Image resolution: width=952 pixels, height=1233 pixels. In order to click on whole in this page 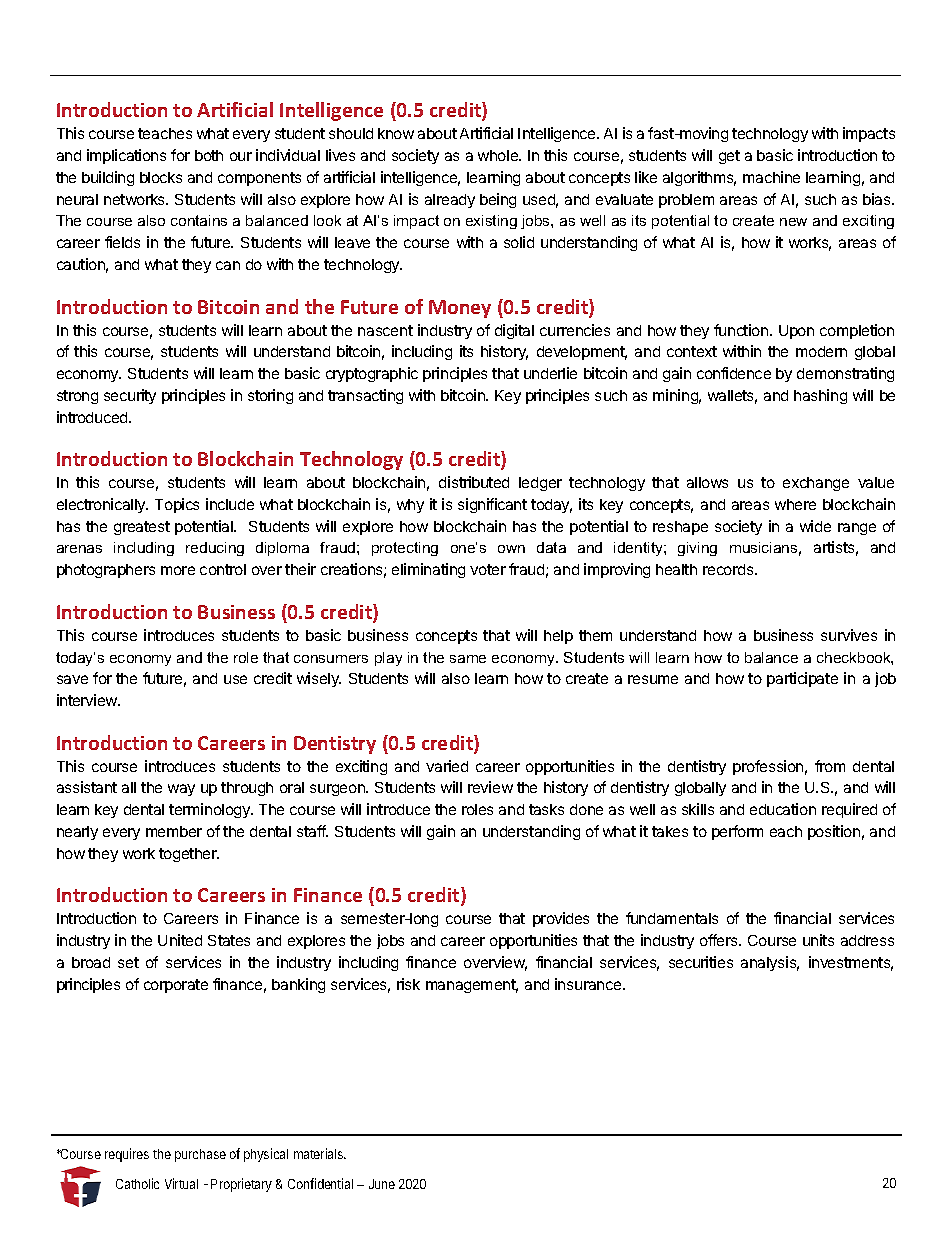, I will do `click(499, 155)`.
